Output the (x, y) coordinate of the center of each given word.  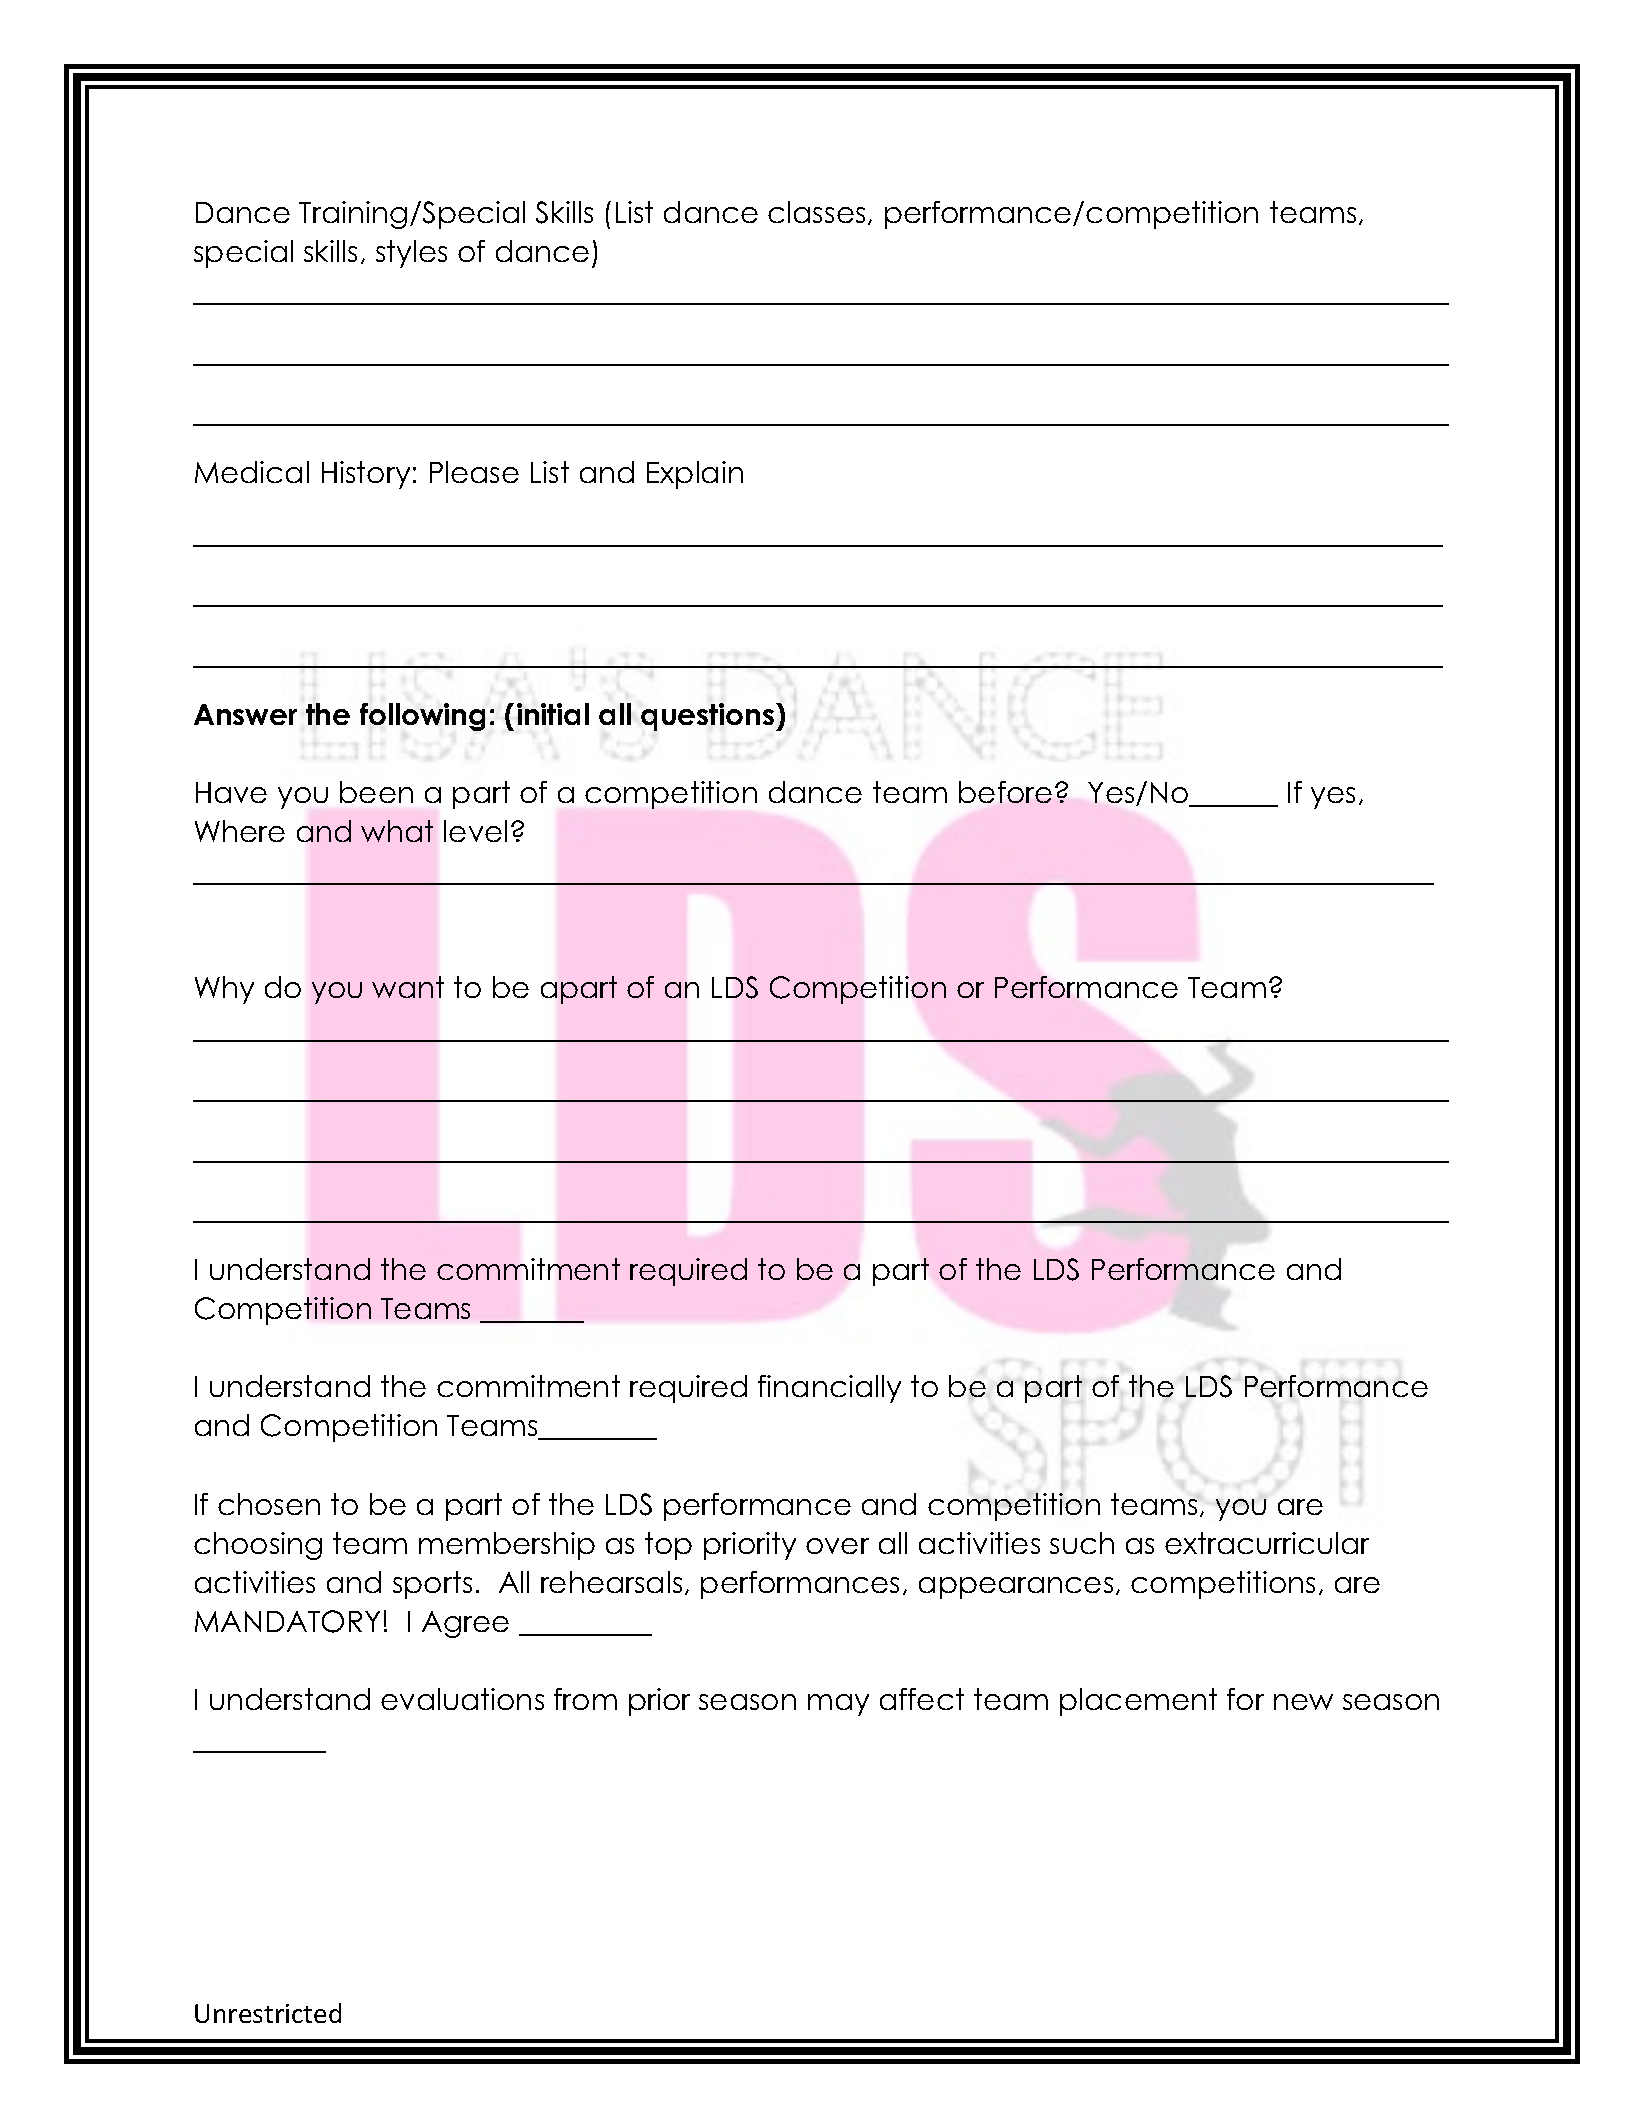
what (397, 831)
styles (411, 254)
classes (816, 212)
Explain (695, 475)
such (1082, 1543)
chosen (269, 1504)
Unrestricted (268, 2013)
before (1005, 792)
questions (709, 717)
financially (829, 1389)
